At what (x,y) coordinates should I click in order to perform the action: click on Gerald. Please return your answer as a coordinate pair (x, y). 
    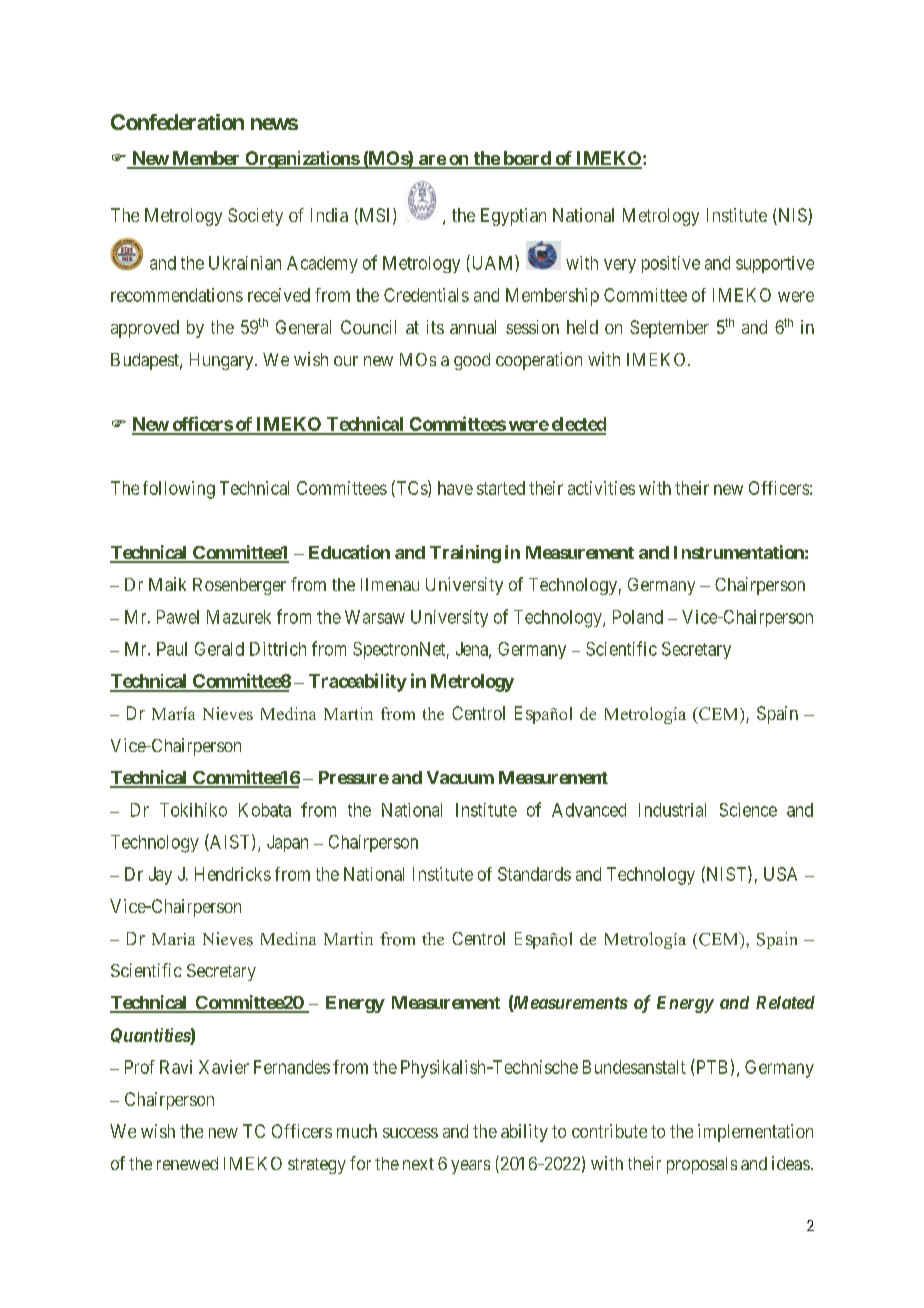
    Looking at the image, I should click on (219, 649).
